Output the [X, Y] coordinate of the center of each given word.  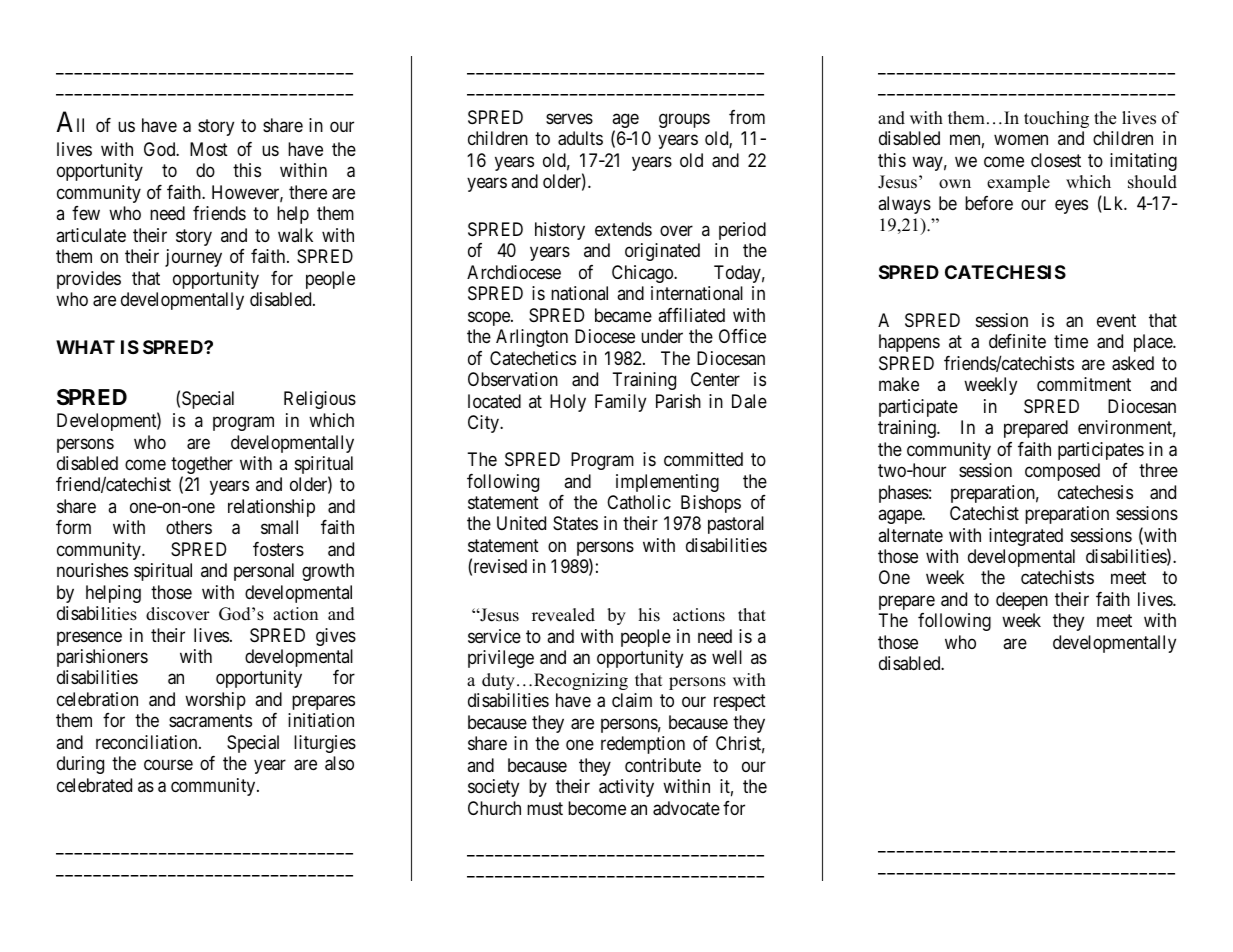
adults [580, 138]
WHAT [85, 347]
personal [264, 572]
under [662, 336]
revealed [563, 615]
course [168, 765]
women [1021, 140]
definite [1017, 341]
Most [209, 149]
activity [626, 788]
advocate [686, 808]
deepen [1022, 601]
